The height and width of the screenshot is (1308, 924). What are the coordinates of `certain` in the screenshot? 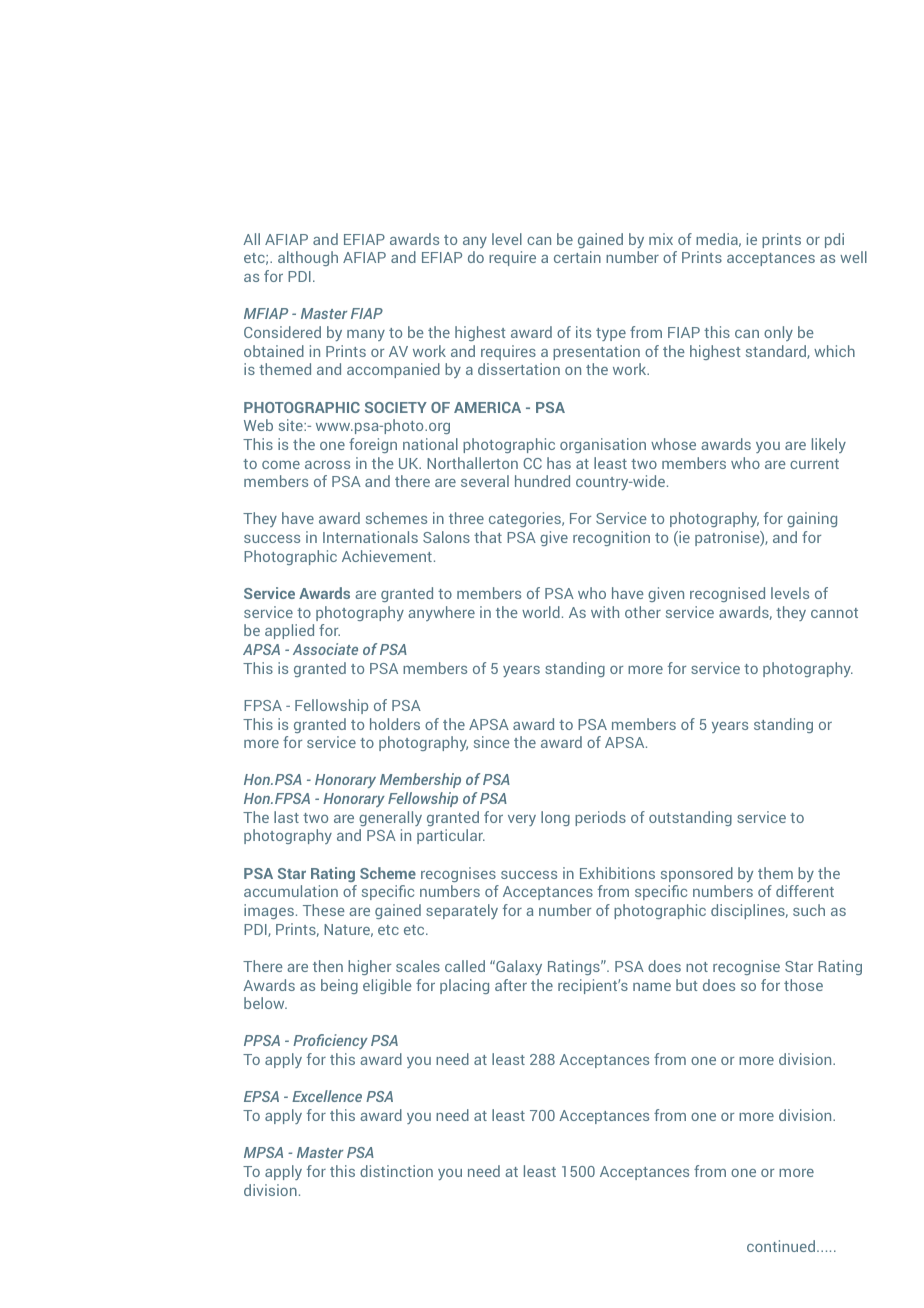 It's located at (577, 257).
